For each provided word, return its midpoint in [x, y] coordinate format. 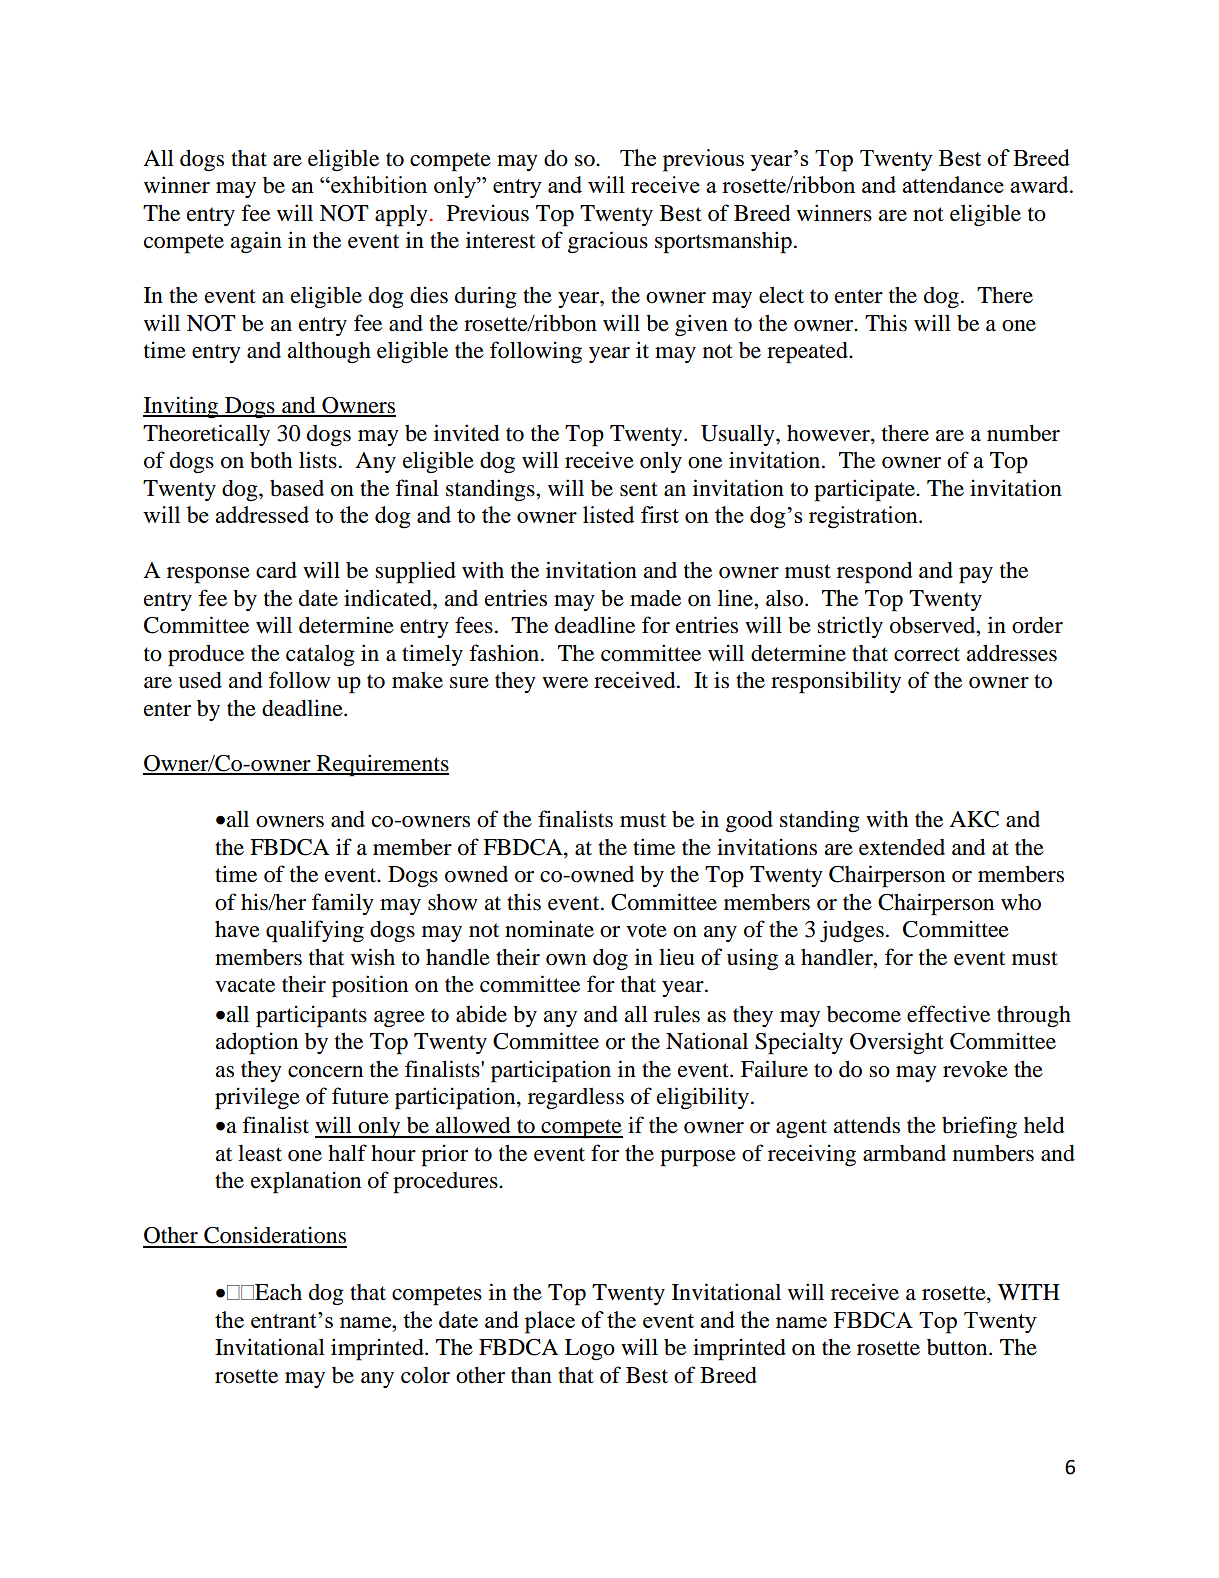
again [256, 242]
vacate [245, 985]
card [276, 570]
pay [976, 575]
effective [948, 1014]
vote [646, 930]
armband [904, 1153]
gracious [608, 242]
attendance [953, 184]
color [425, 1375]
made [655, 598]
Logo [590, 1350]
